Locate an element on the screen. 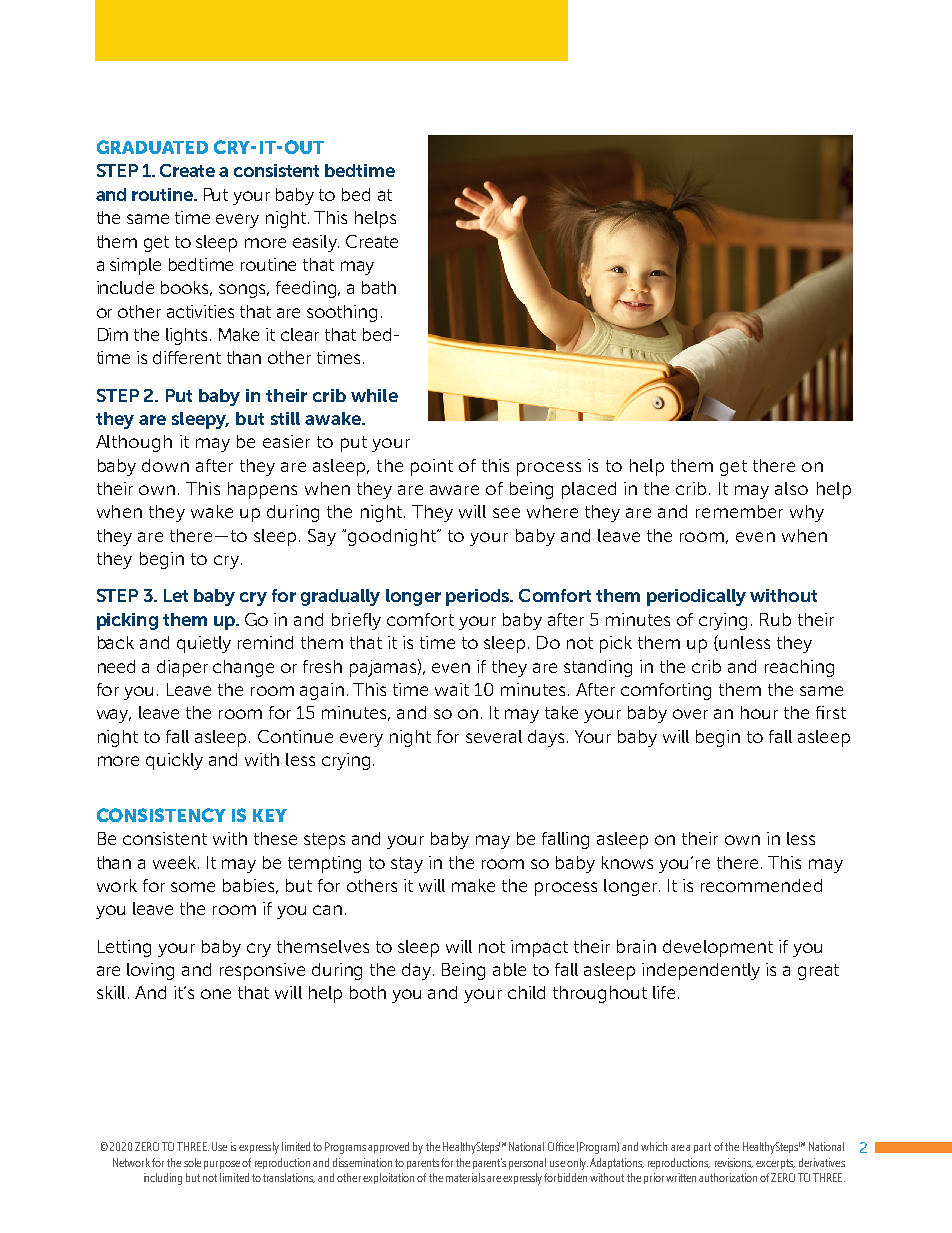 This screenshot has width=952, height=1233. stay is located at coordinates (407, 865).
